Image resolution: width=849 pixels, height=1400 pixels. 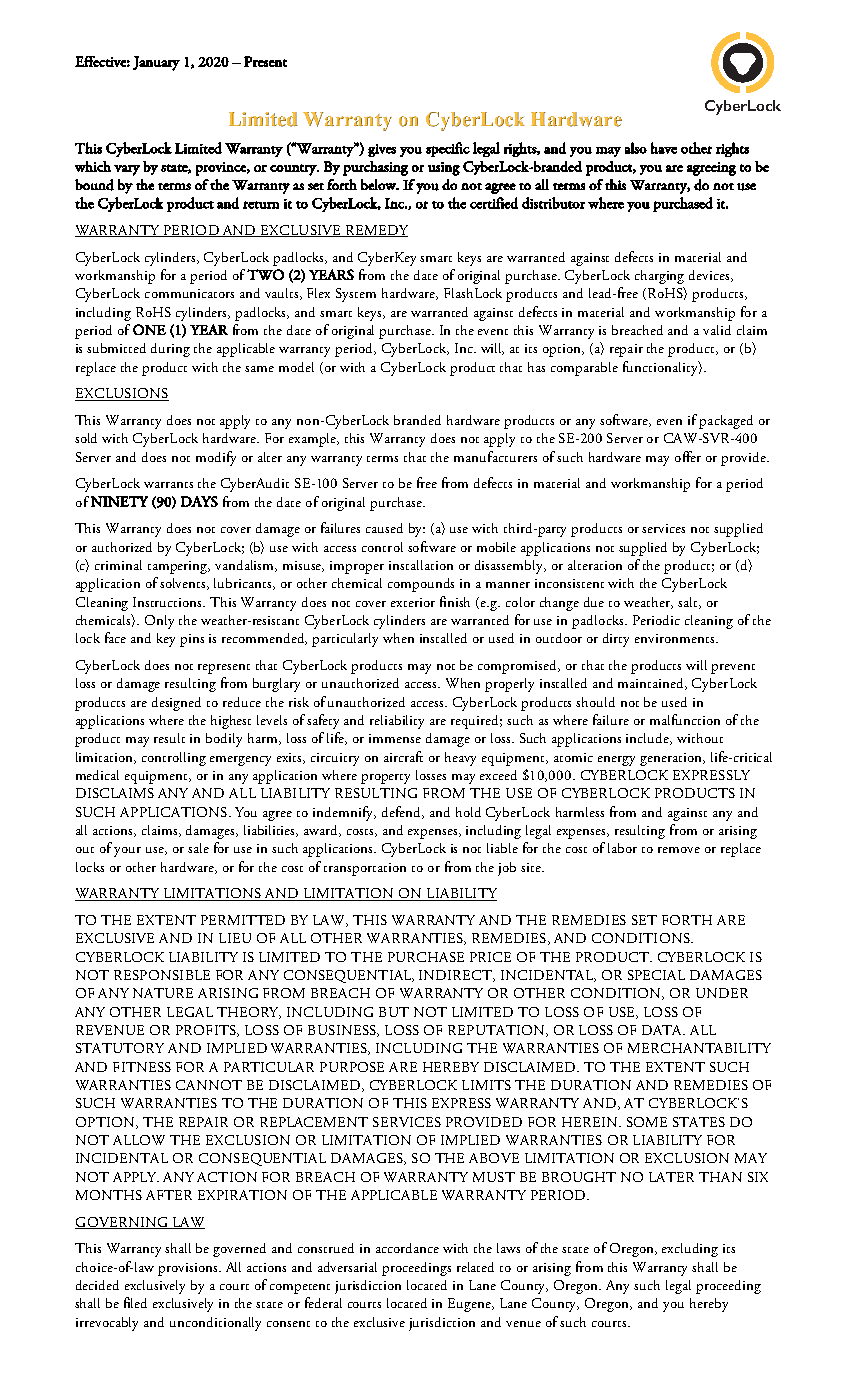 What do you see at coordinates (421, 585) in the page?
I see `compounds` at bounding box center [421, 585].
